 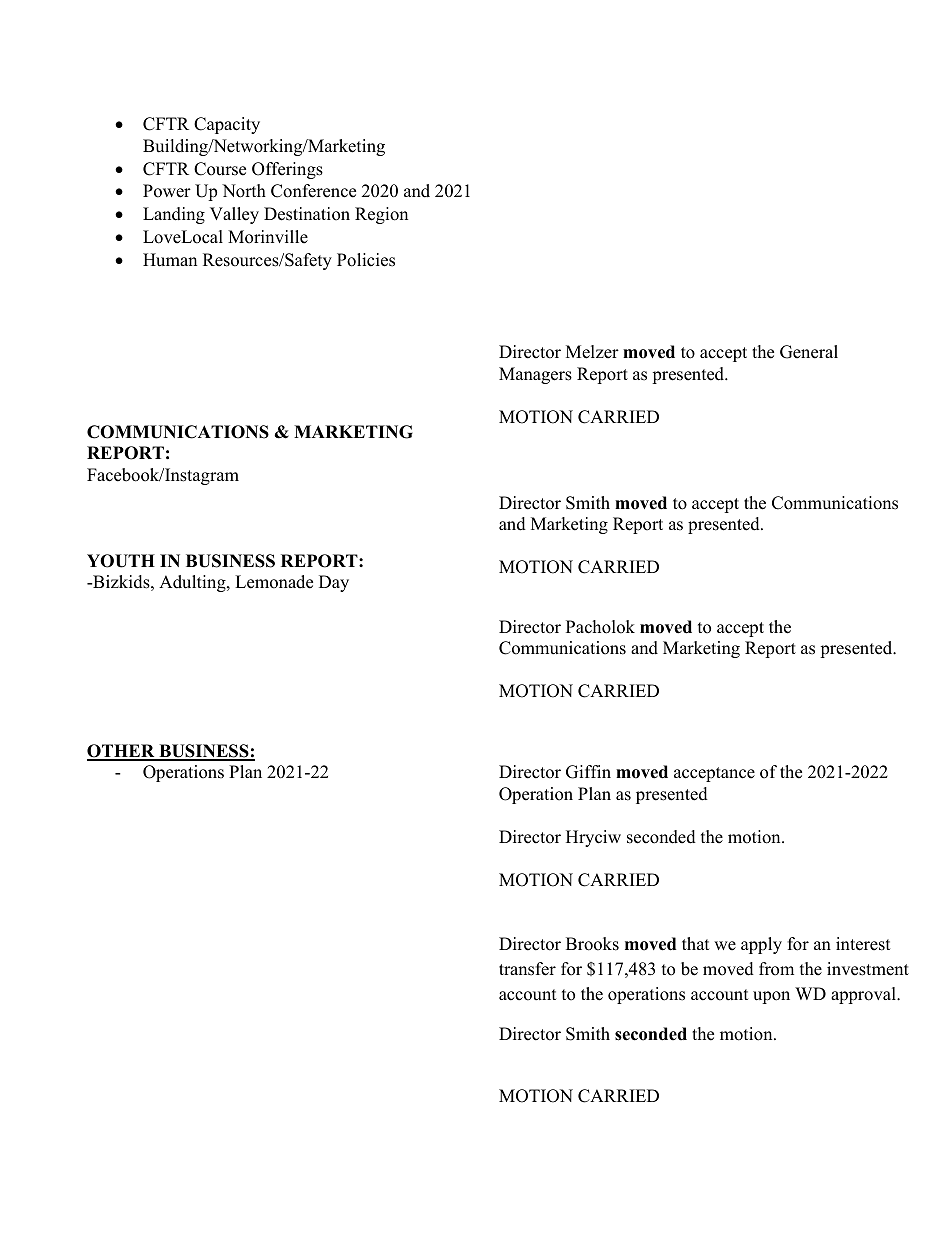 I want to click on Melzer, so click(x=592, y=352).
